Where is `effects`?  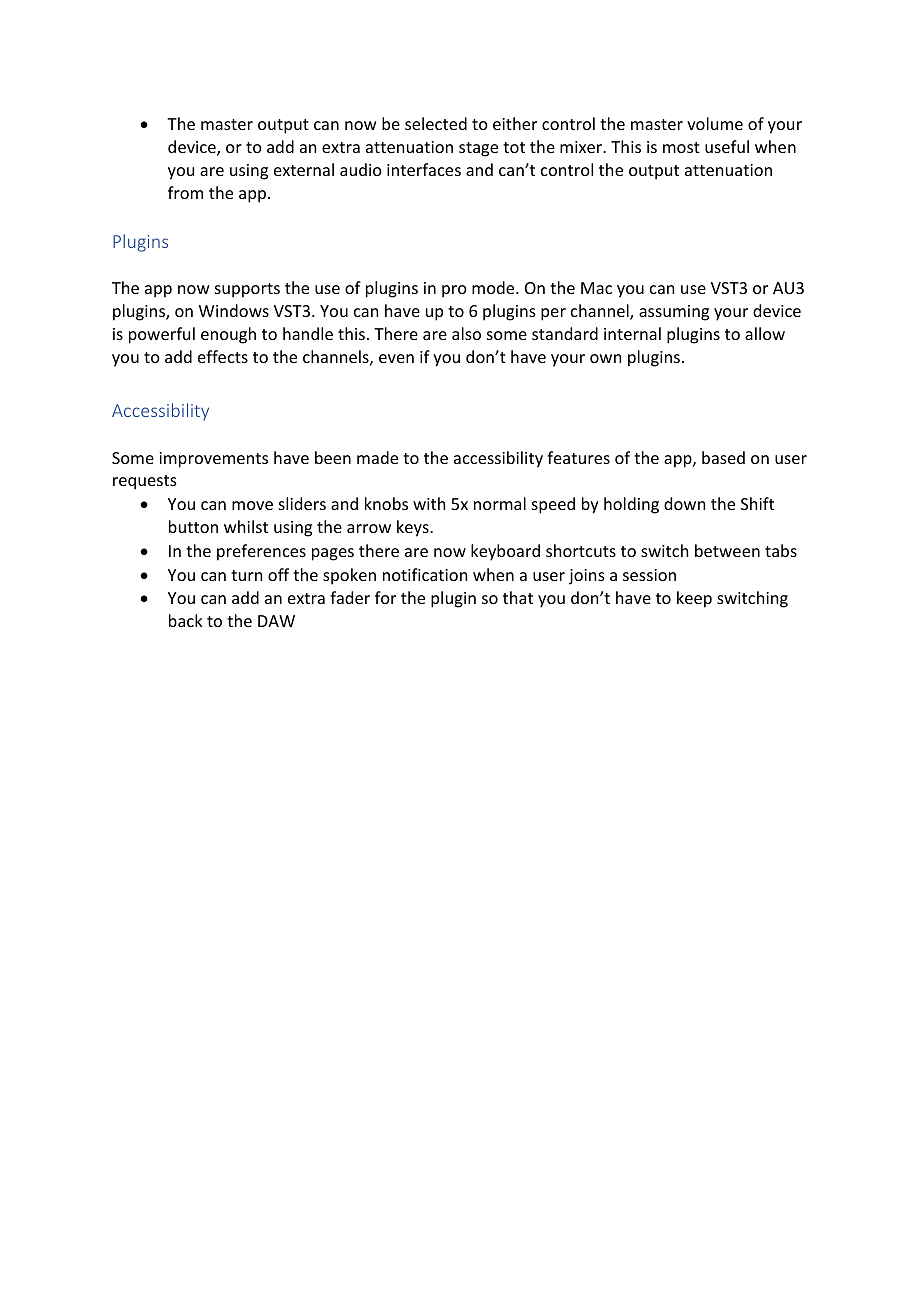
effects is located at coordinates (223, 356).
